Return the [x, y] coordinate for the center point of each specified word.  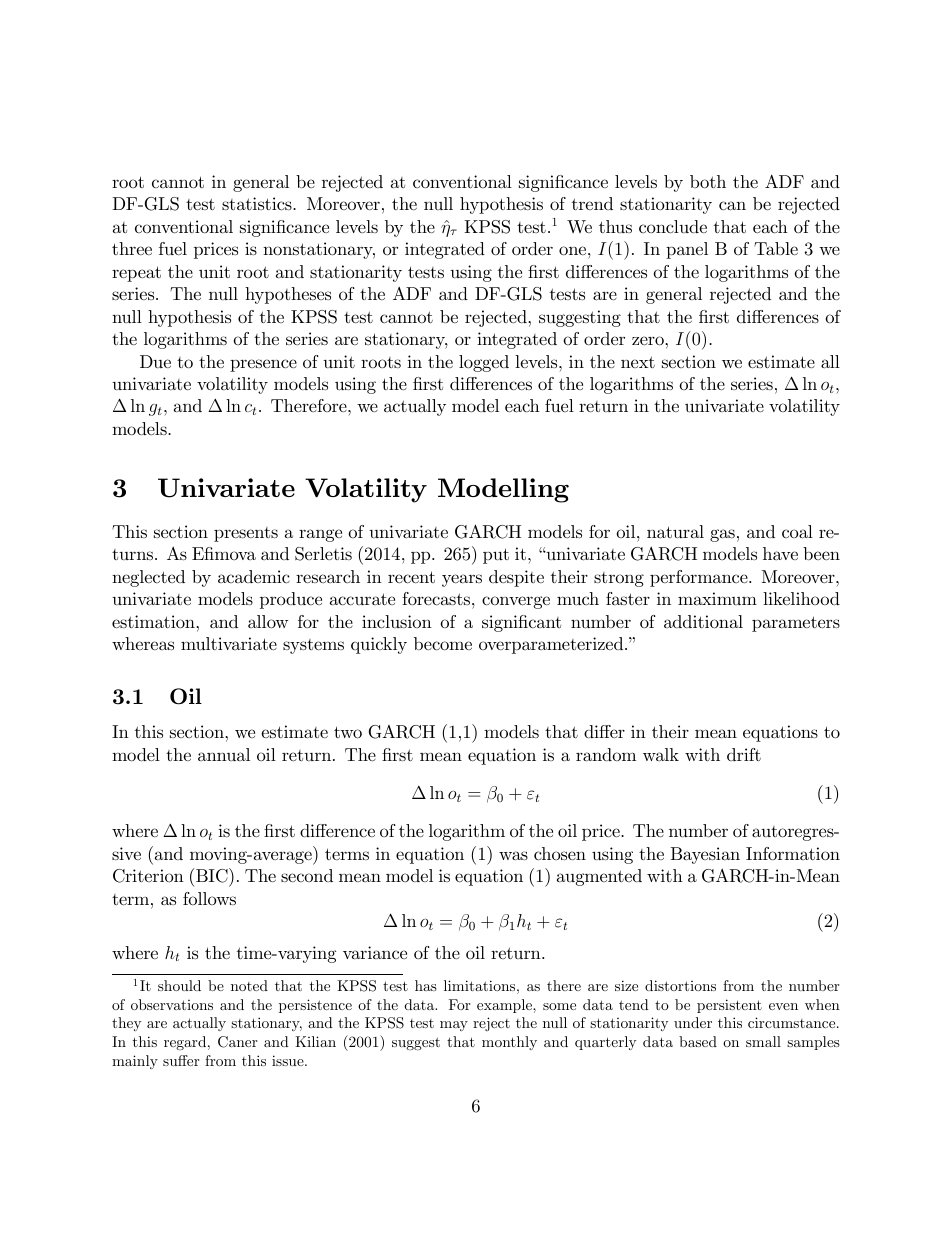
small [763, 1041]
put [496, 556]
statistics [258, 204]
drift [744, 754]
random [606, 754]
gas [722, 535]
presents [246, 534]
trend [592, 203]
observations [172, 1004]
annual [224, 754]
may [454, 1026]
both [708, 181]
